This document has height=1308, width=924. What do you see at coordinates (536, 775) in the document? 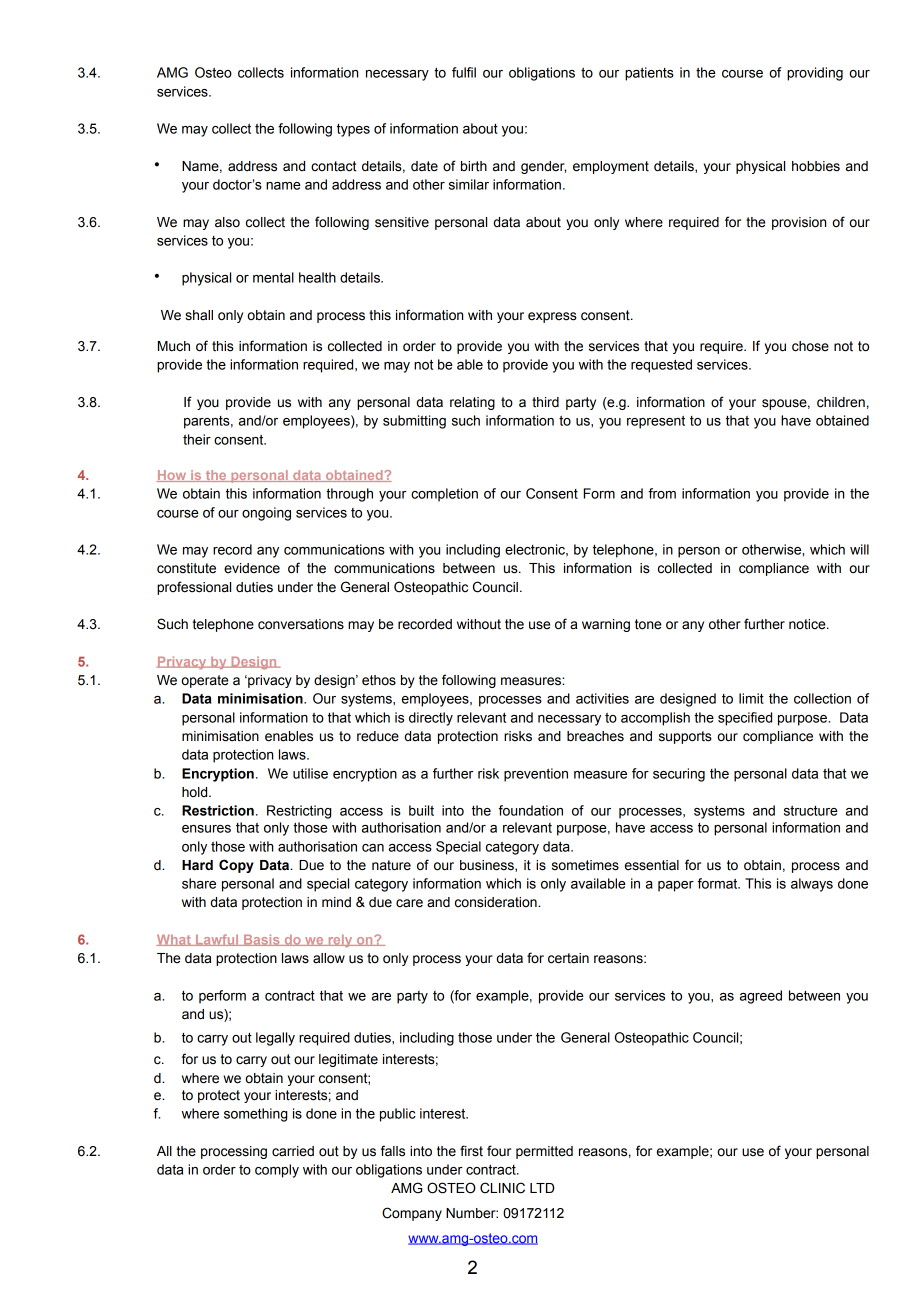
I see `prevention` at bounding box center [536, 775].
